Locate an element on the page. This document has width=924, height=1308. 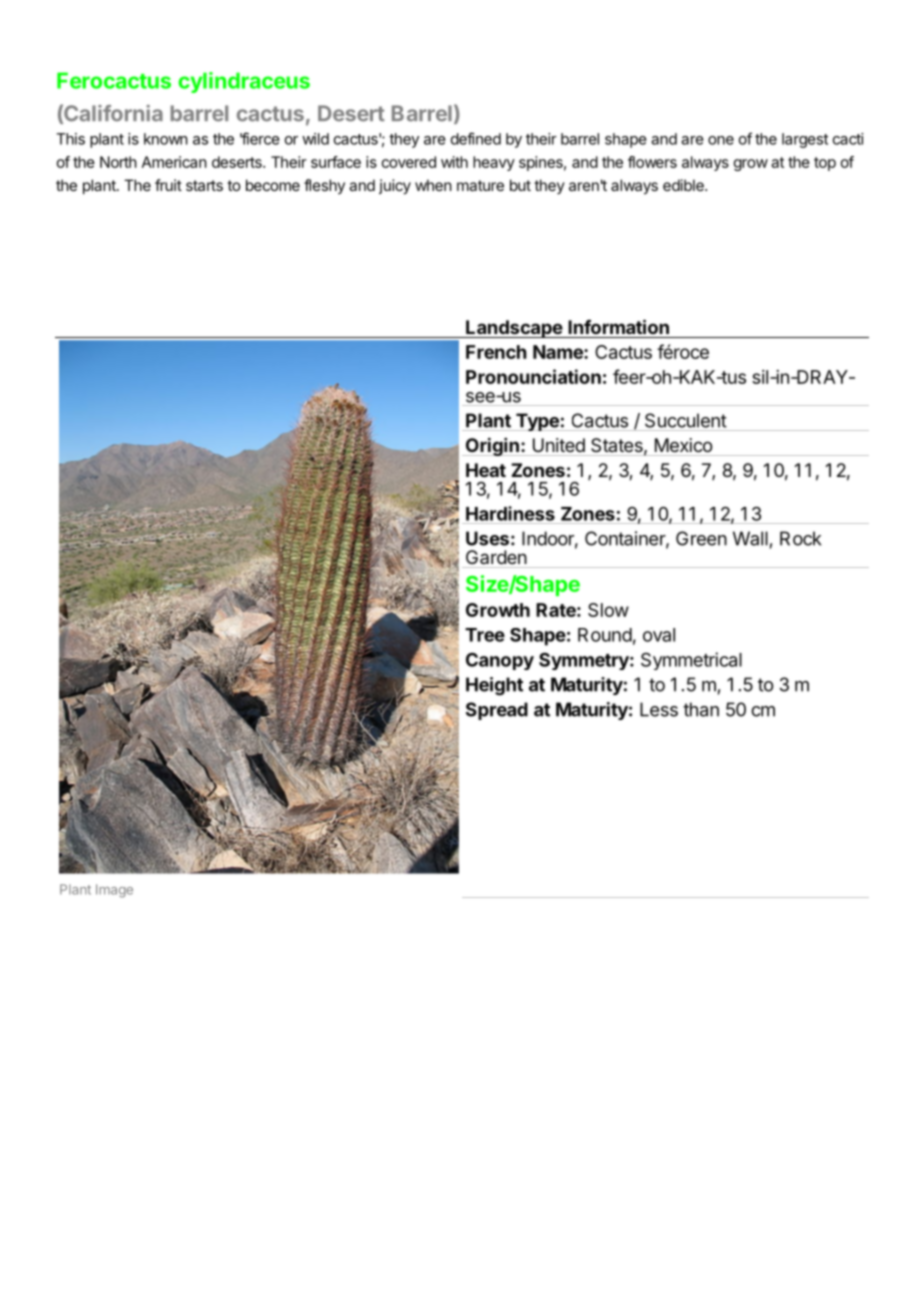
Wall is located at coordinates (750, 538).
